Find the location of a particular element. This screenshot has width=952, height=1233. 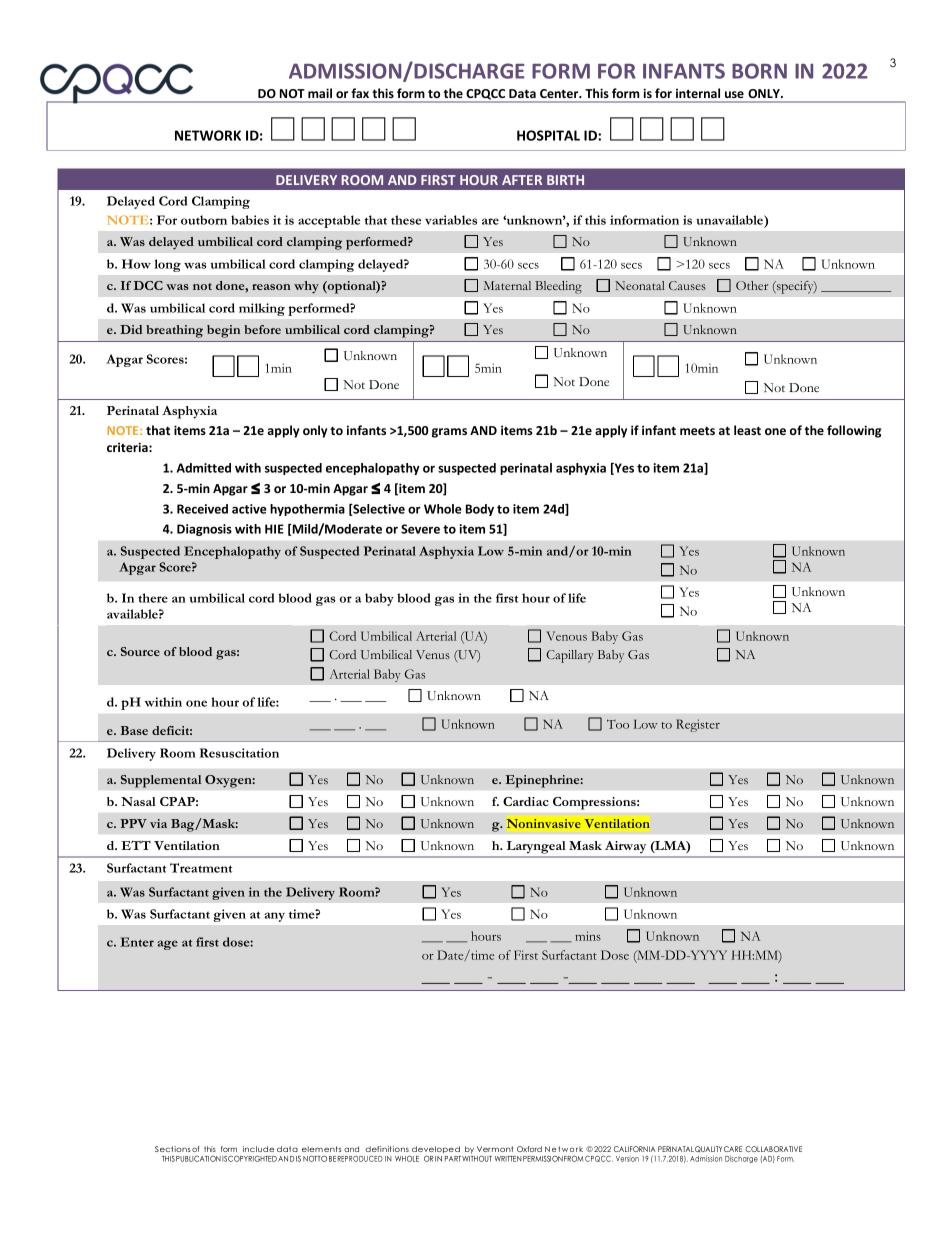

Register is located at coordinates (698, 725).
